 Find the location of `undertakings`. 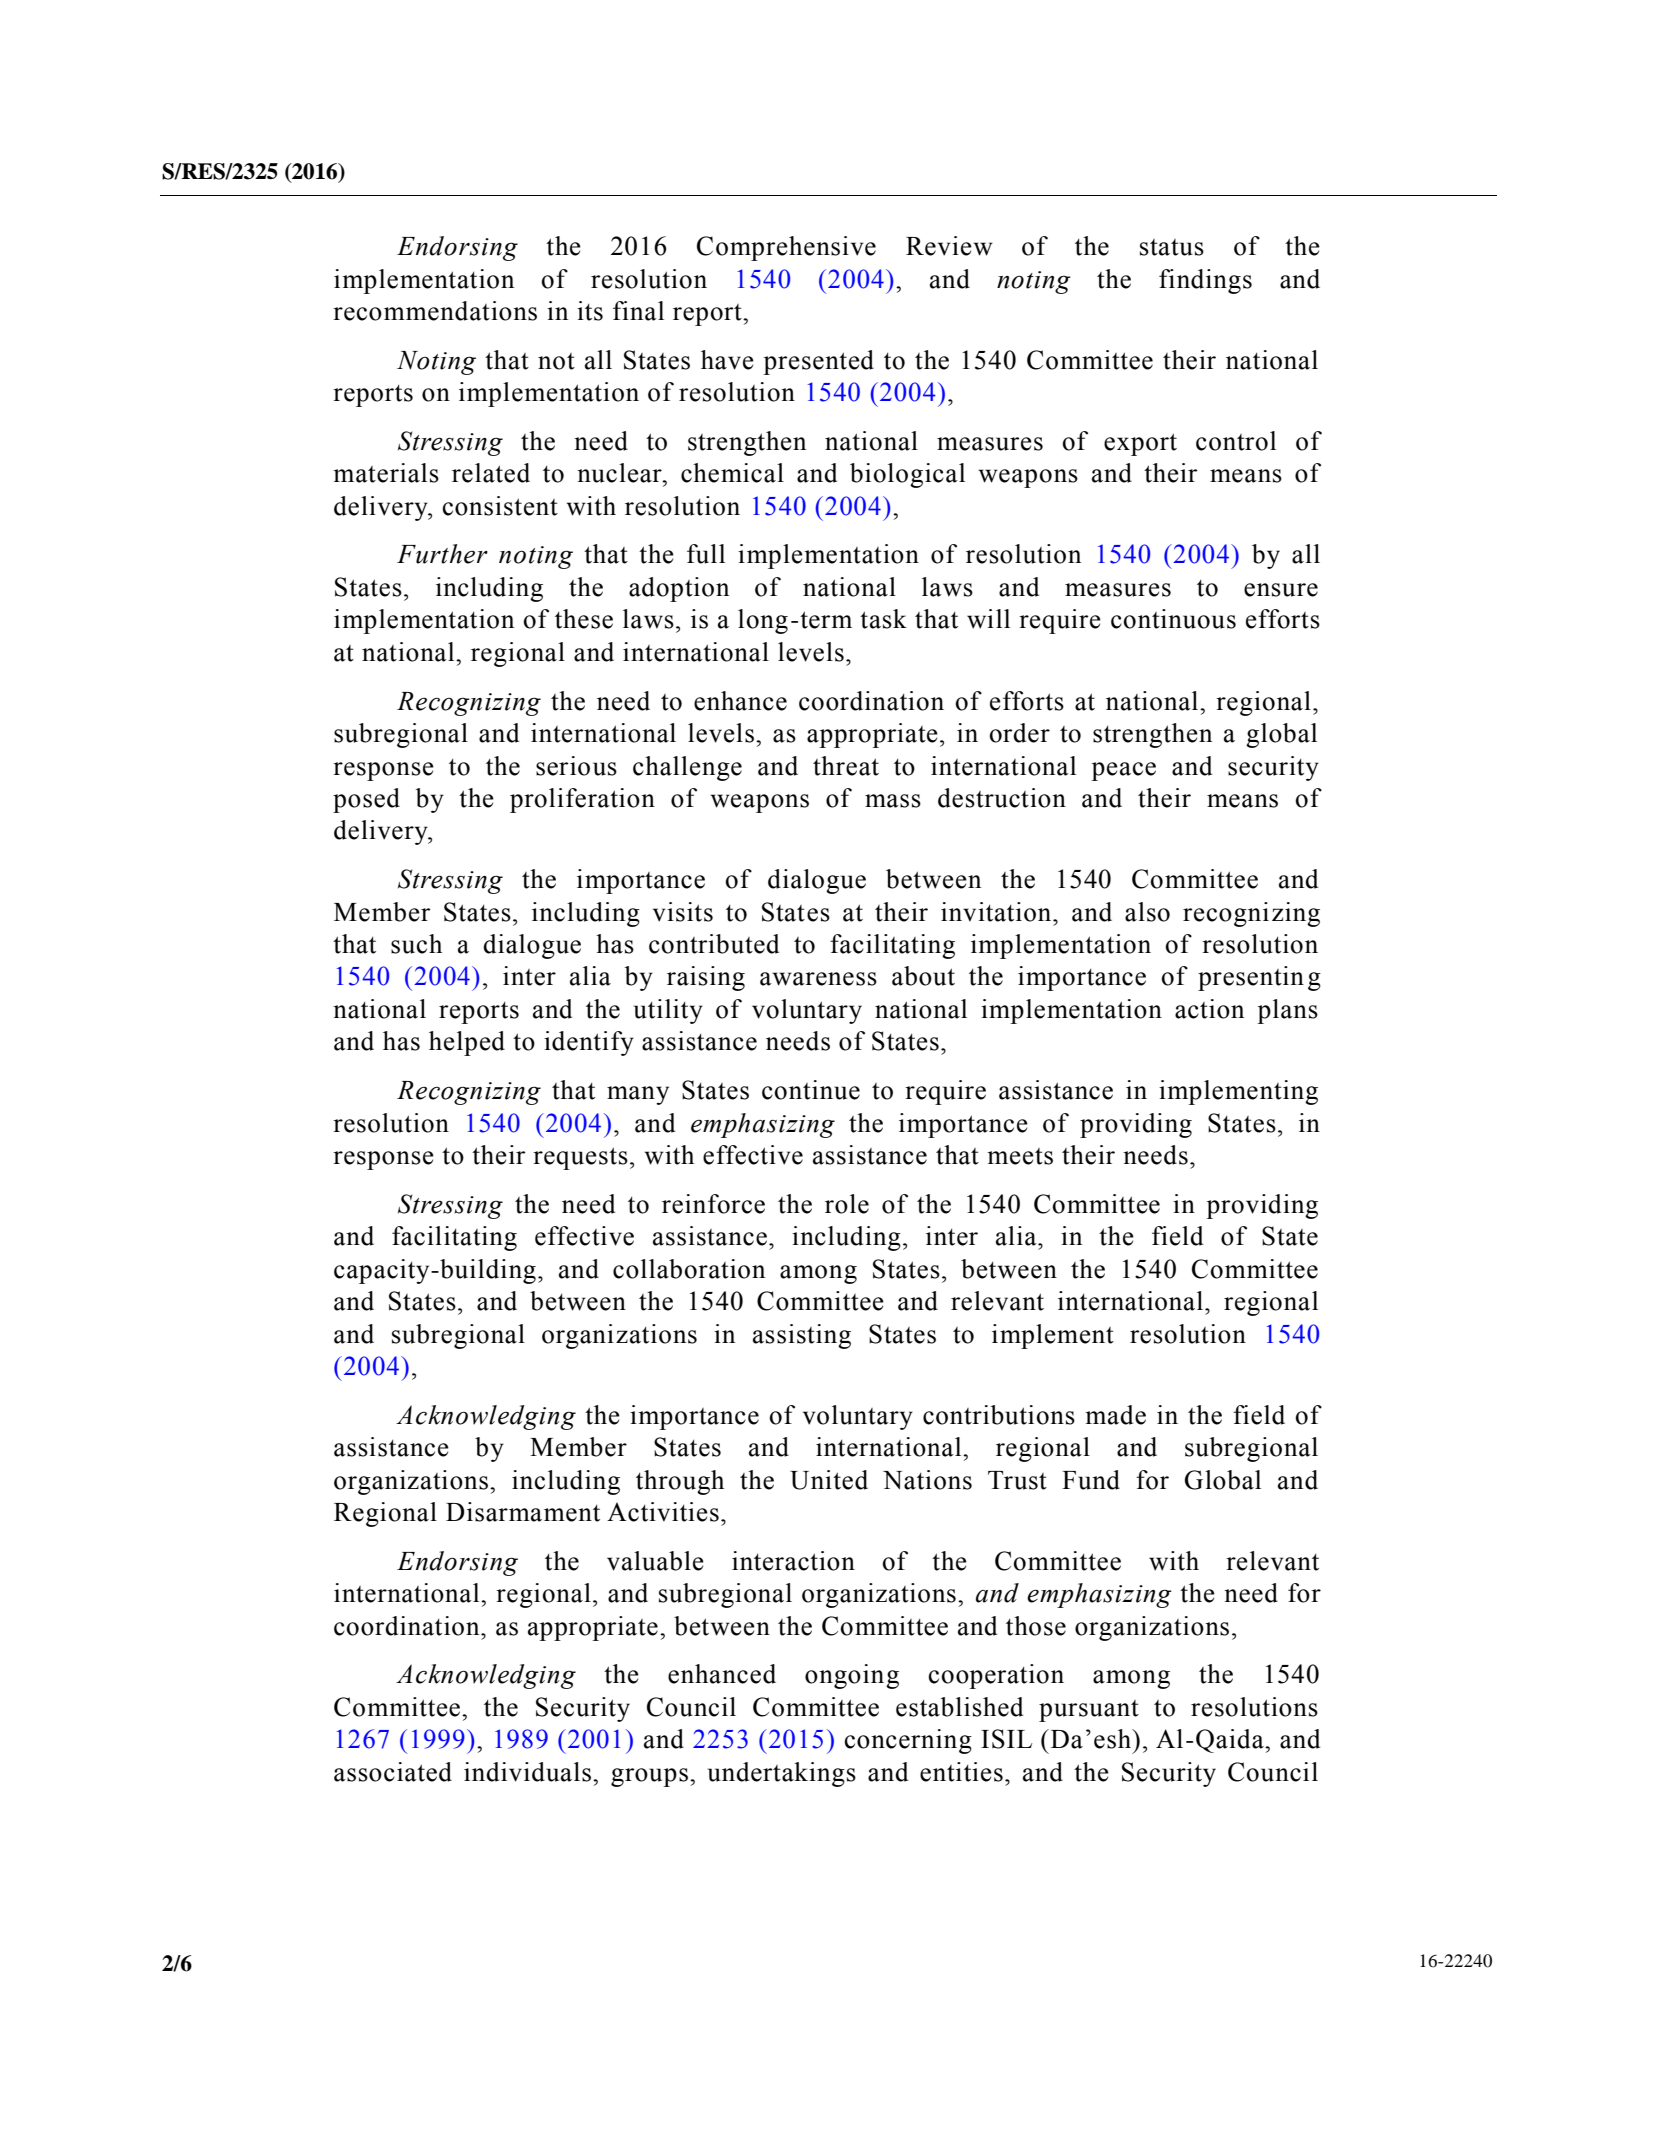

undertakings is located at coordinates (782, 1774).
